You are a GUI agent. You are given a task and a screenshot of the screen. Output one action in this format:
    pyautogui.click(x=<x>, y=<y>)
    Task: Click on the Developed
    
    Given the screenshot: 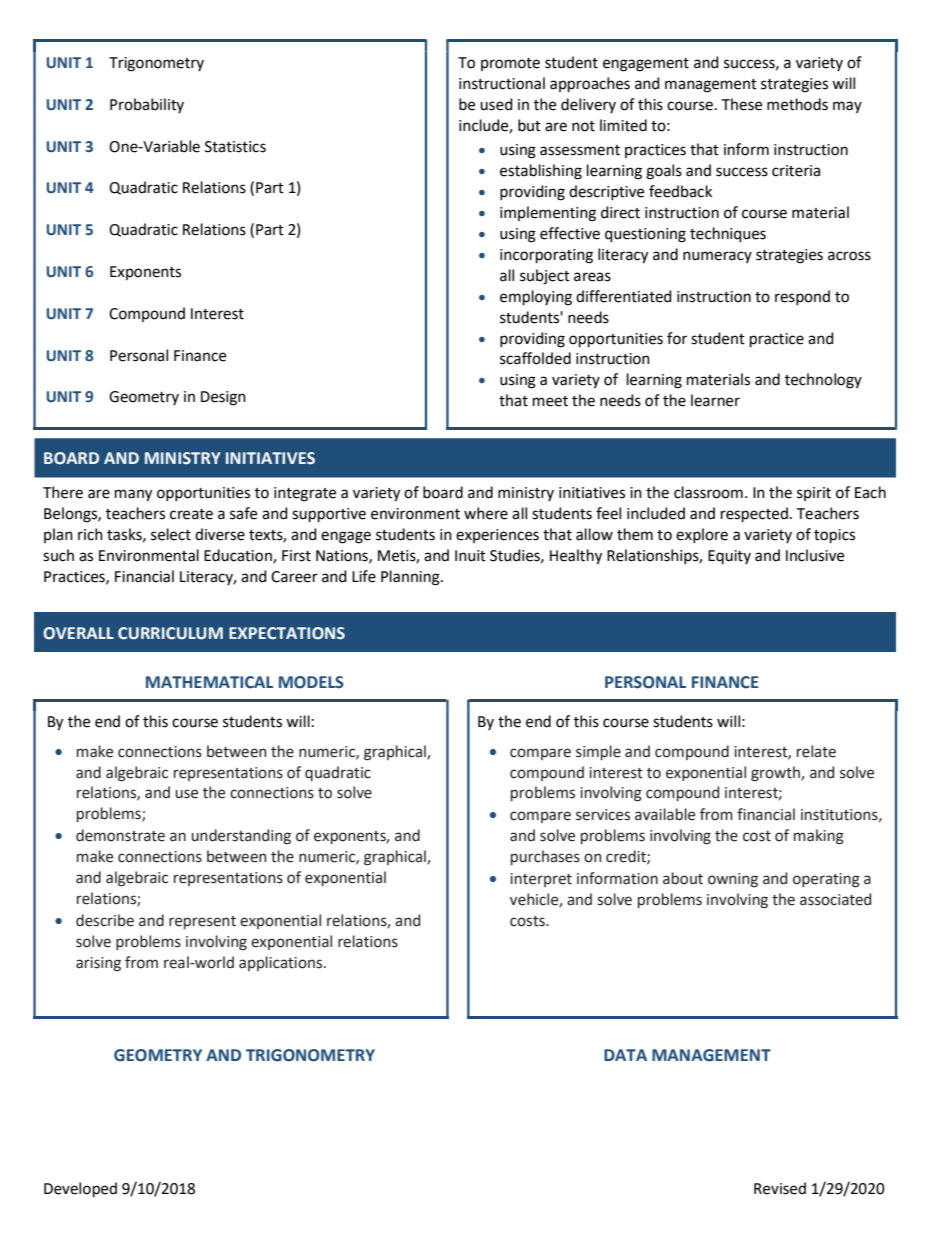 What is the action you would take?
    pyautogui.click(x=80, y=1189)
